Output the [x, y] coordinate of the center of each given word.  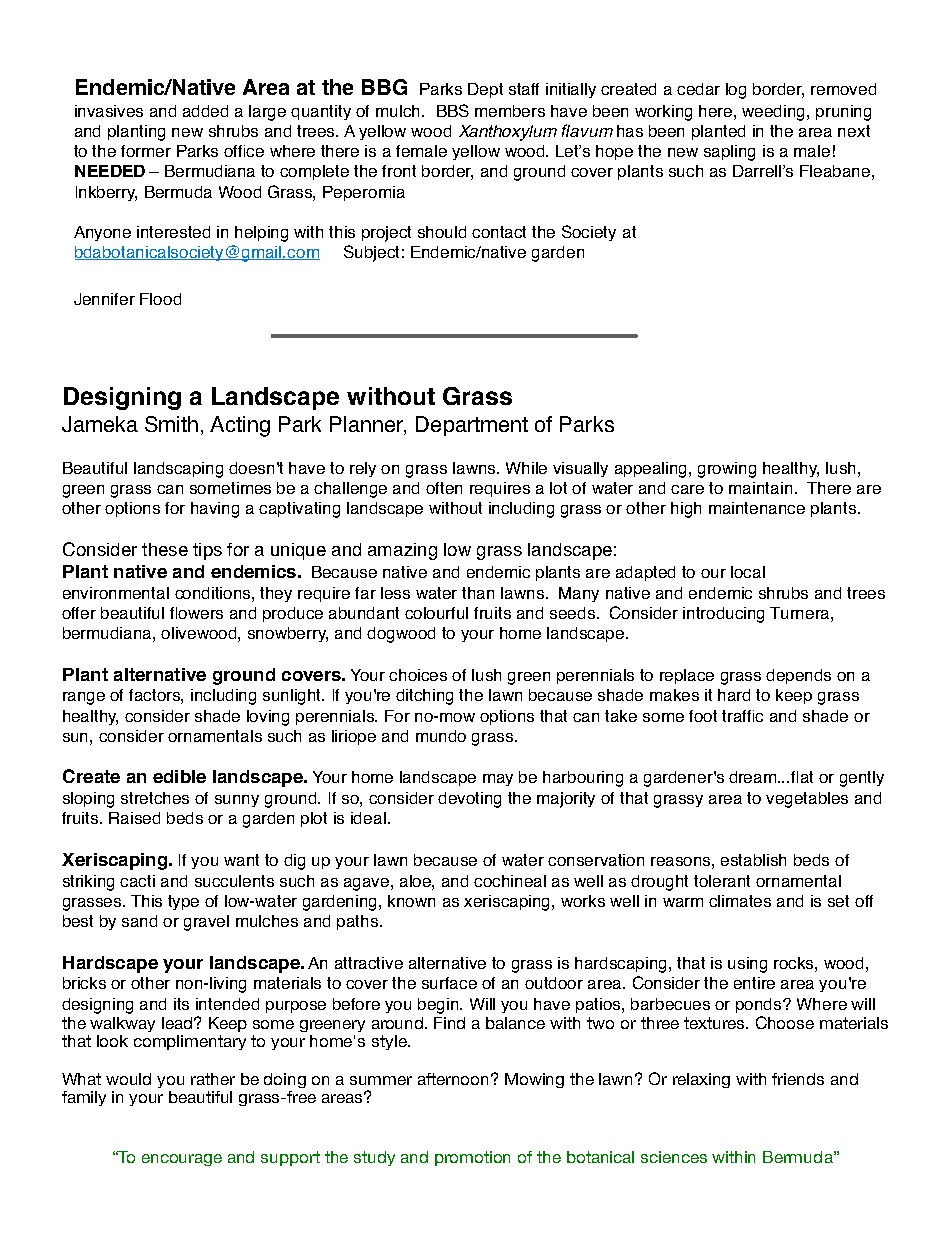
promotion [472, 1158]
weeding [775, 113]
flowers [196, 613]
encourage [182, 1160]
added [205, 111]
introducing [723, 615]
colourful [436, 613]
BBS [453, 110]
